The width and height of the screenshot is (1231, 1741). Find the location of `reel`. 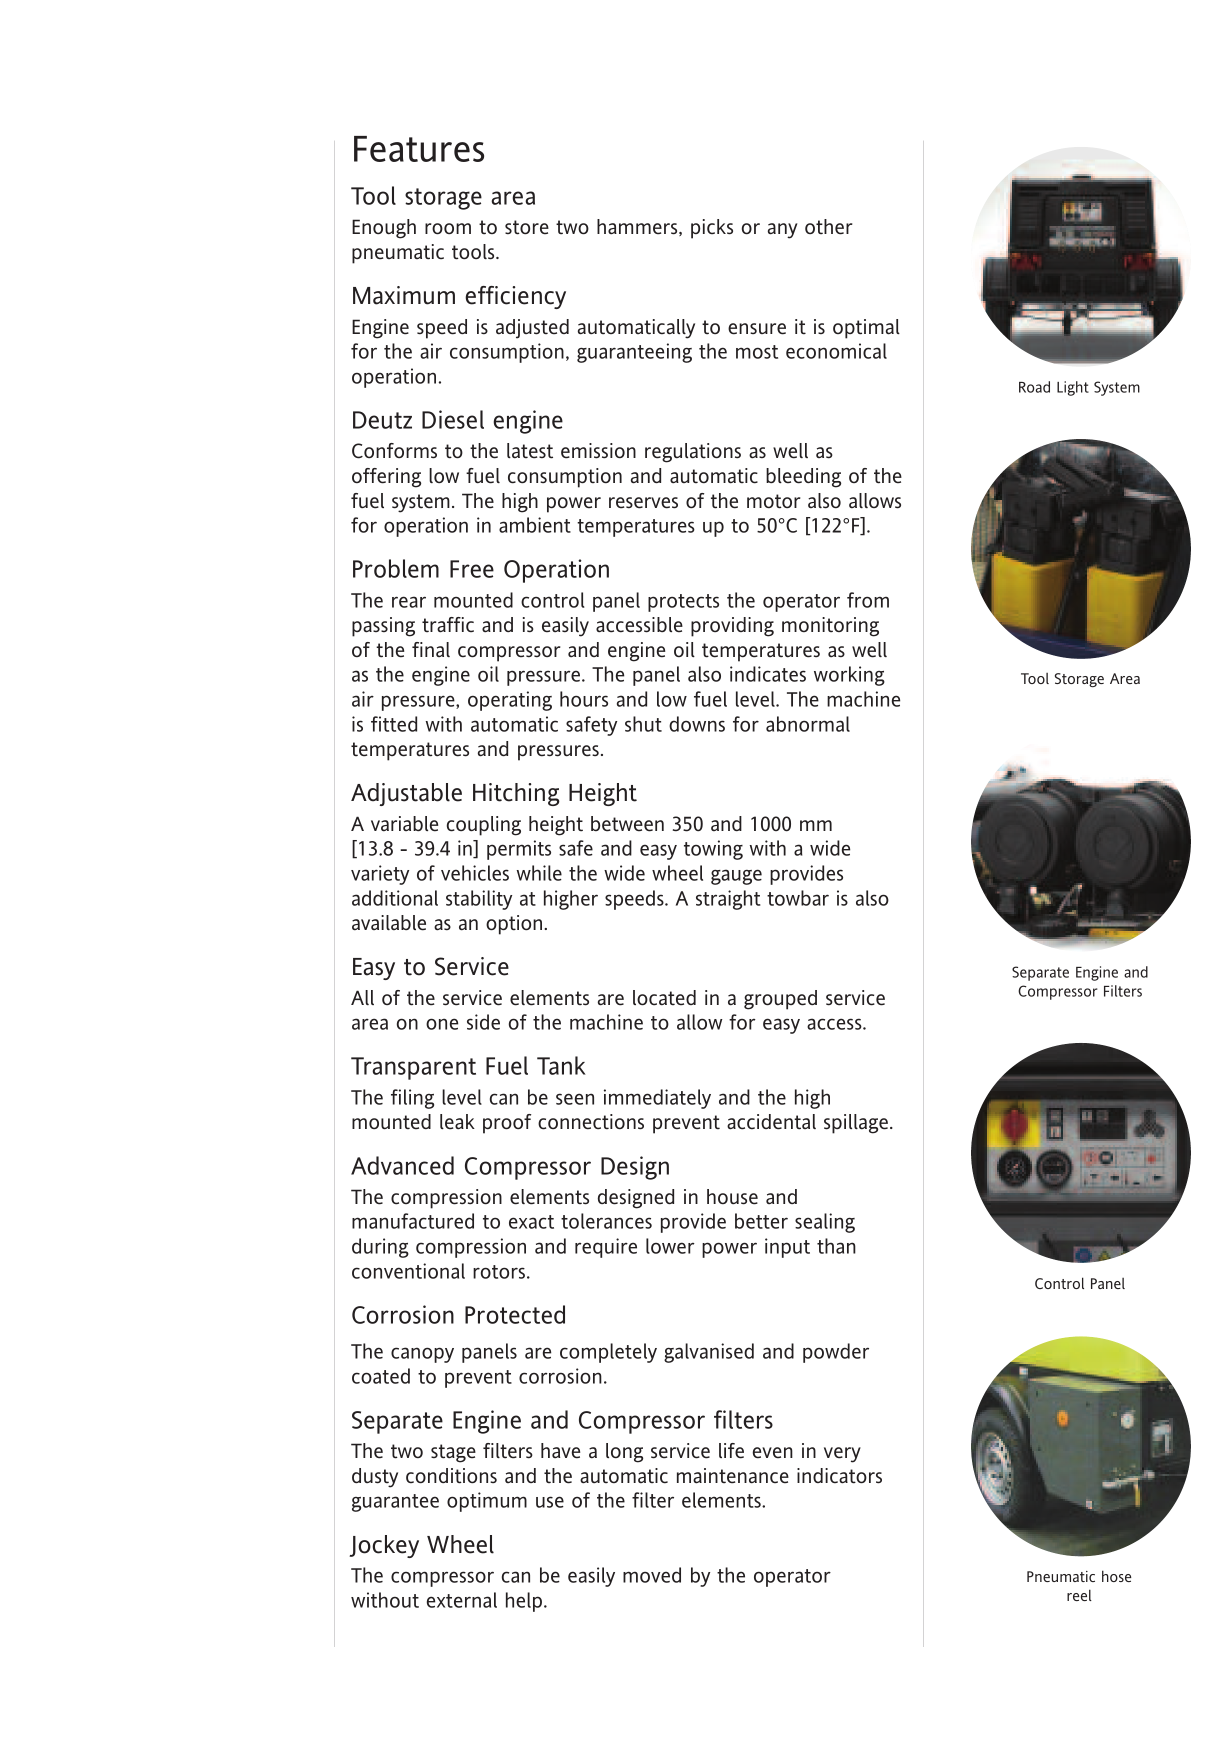

reel is located at coordinates (1079, 1595).
